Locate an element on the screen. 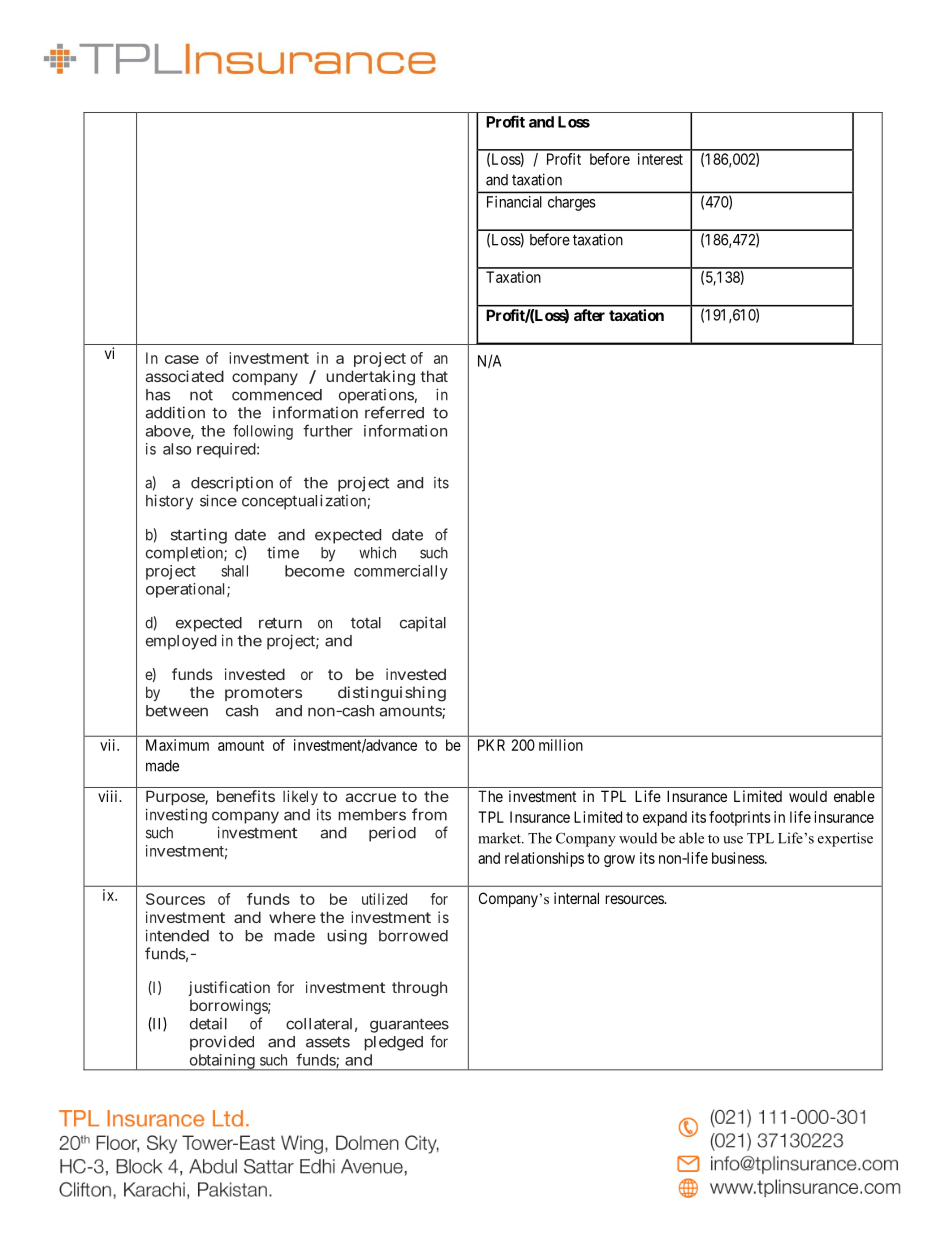 This screenshot has height=1233, width=952. detail is located at coordinates (208, 1024).
